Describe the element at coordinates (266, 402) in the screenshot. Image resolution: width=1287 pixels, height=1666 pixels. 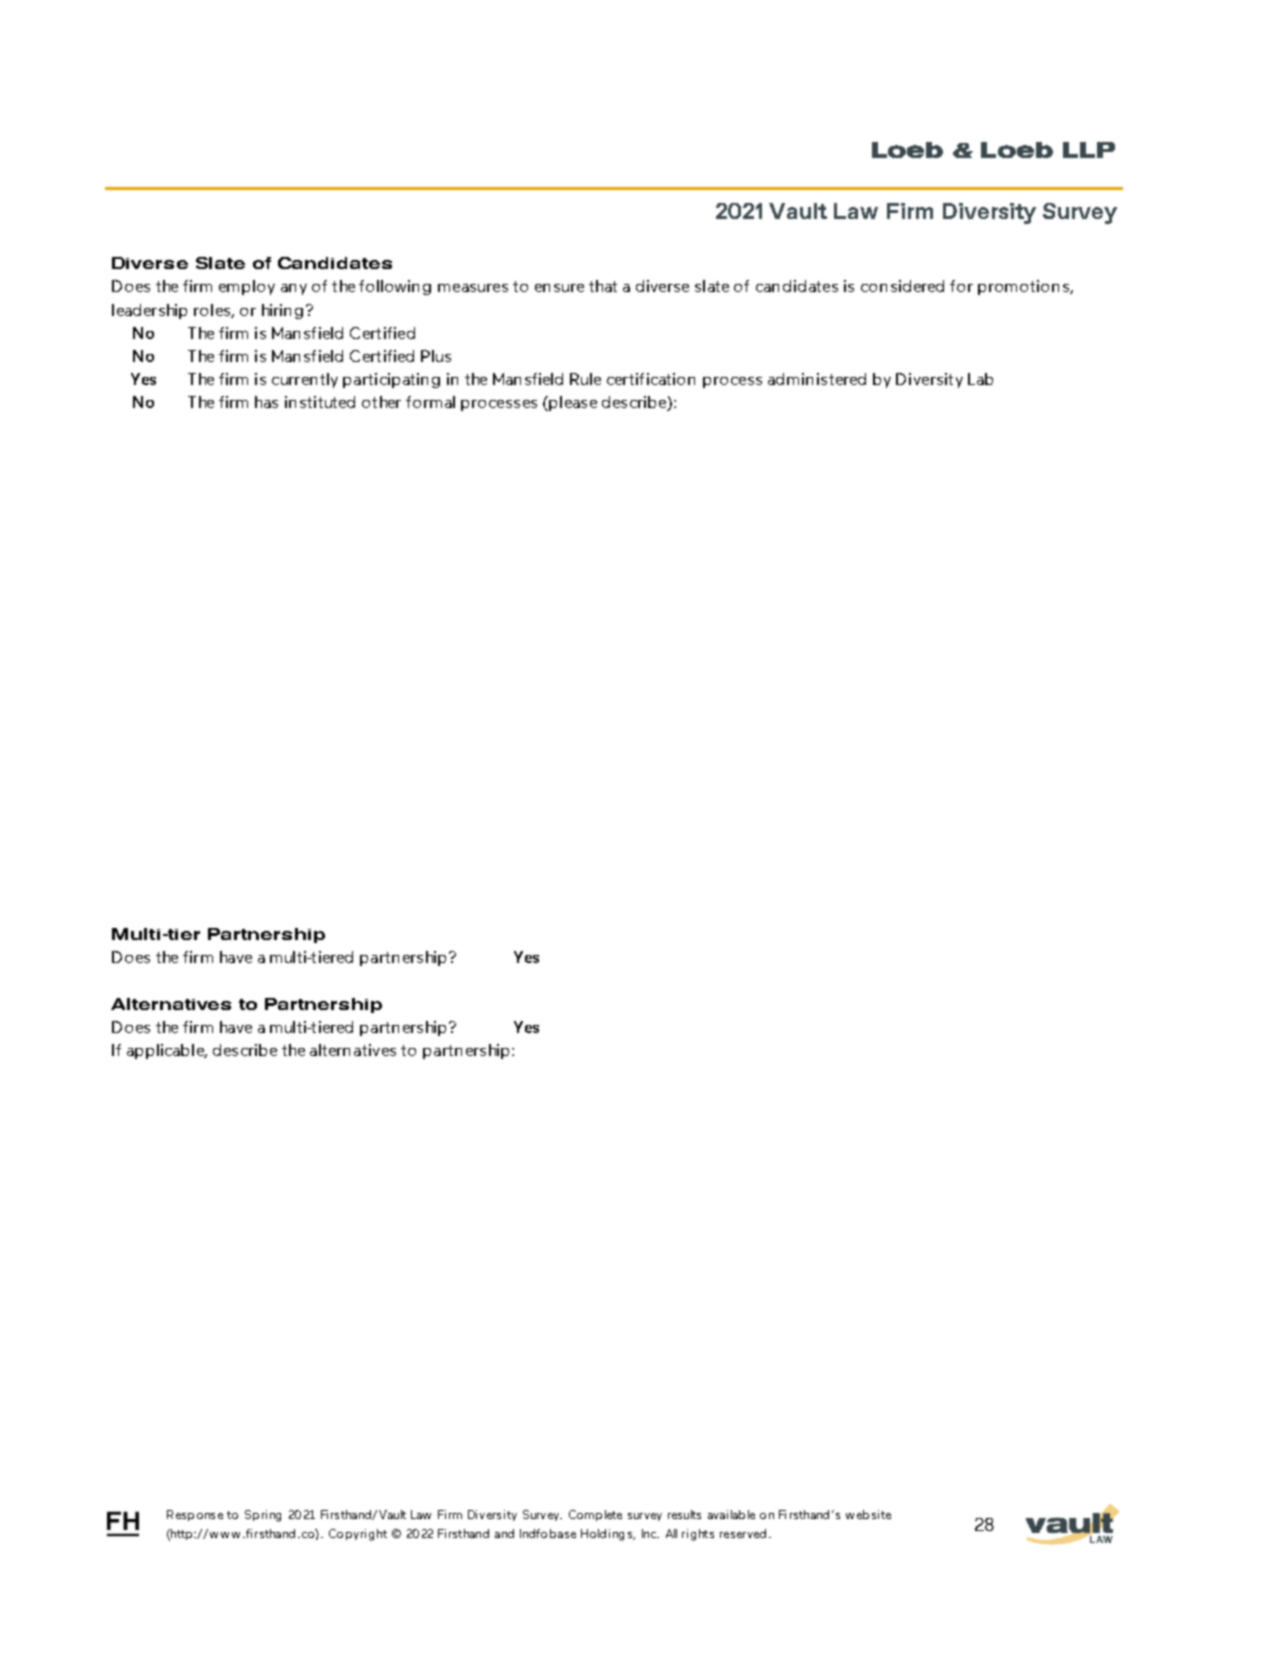
I see `has` at that location.
